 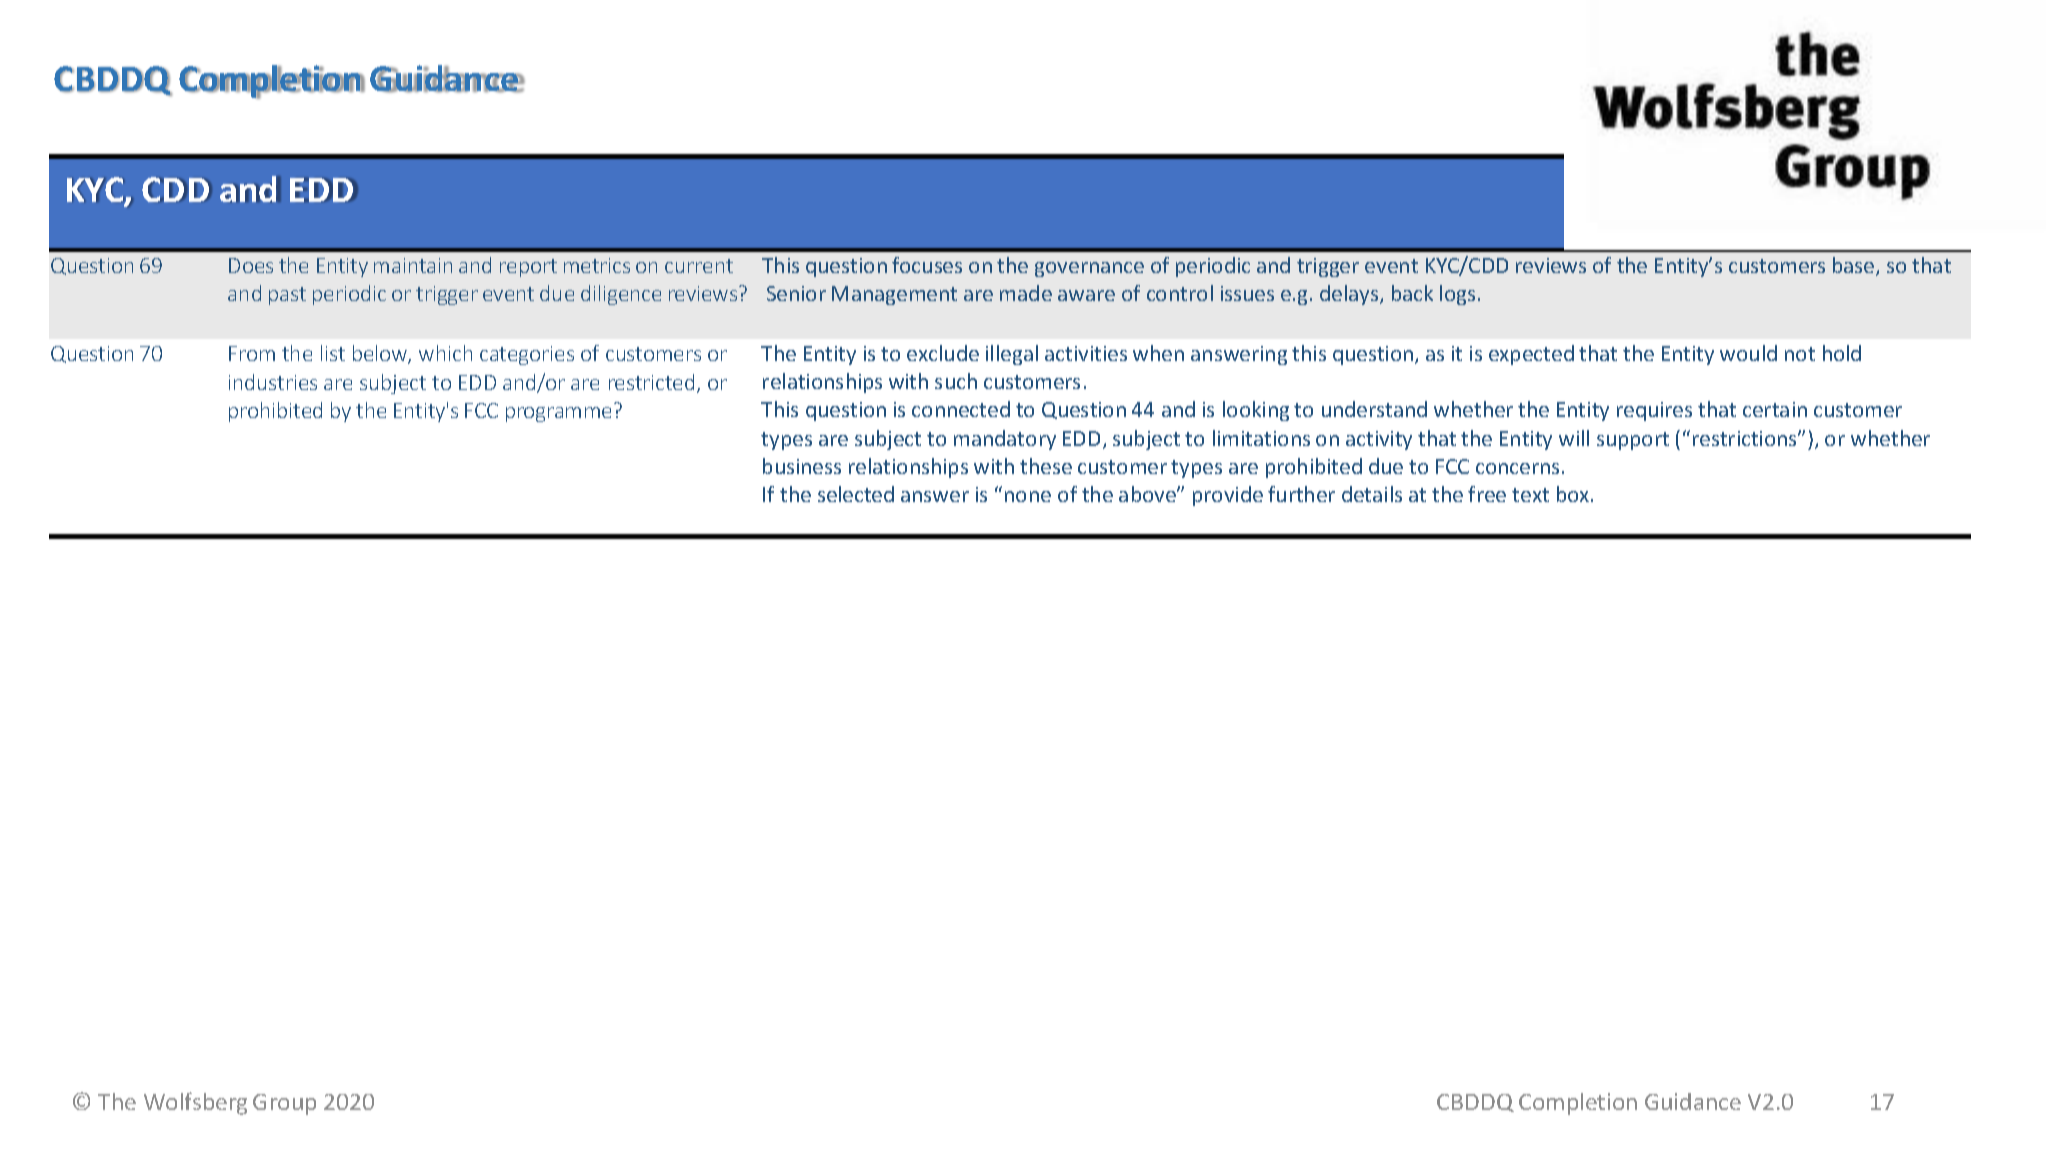 What do you see at coordinates (413, 265) in the image?
I see `maintain` at bounding box center [413, 265].
